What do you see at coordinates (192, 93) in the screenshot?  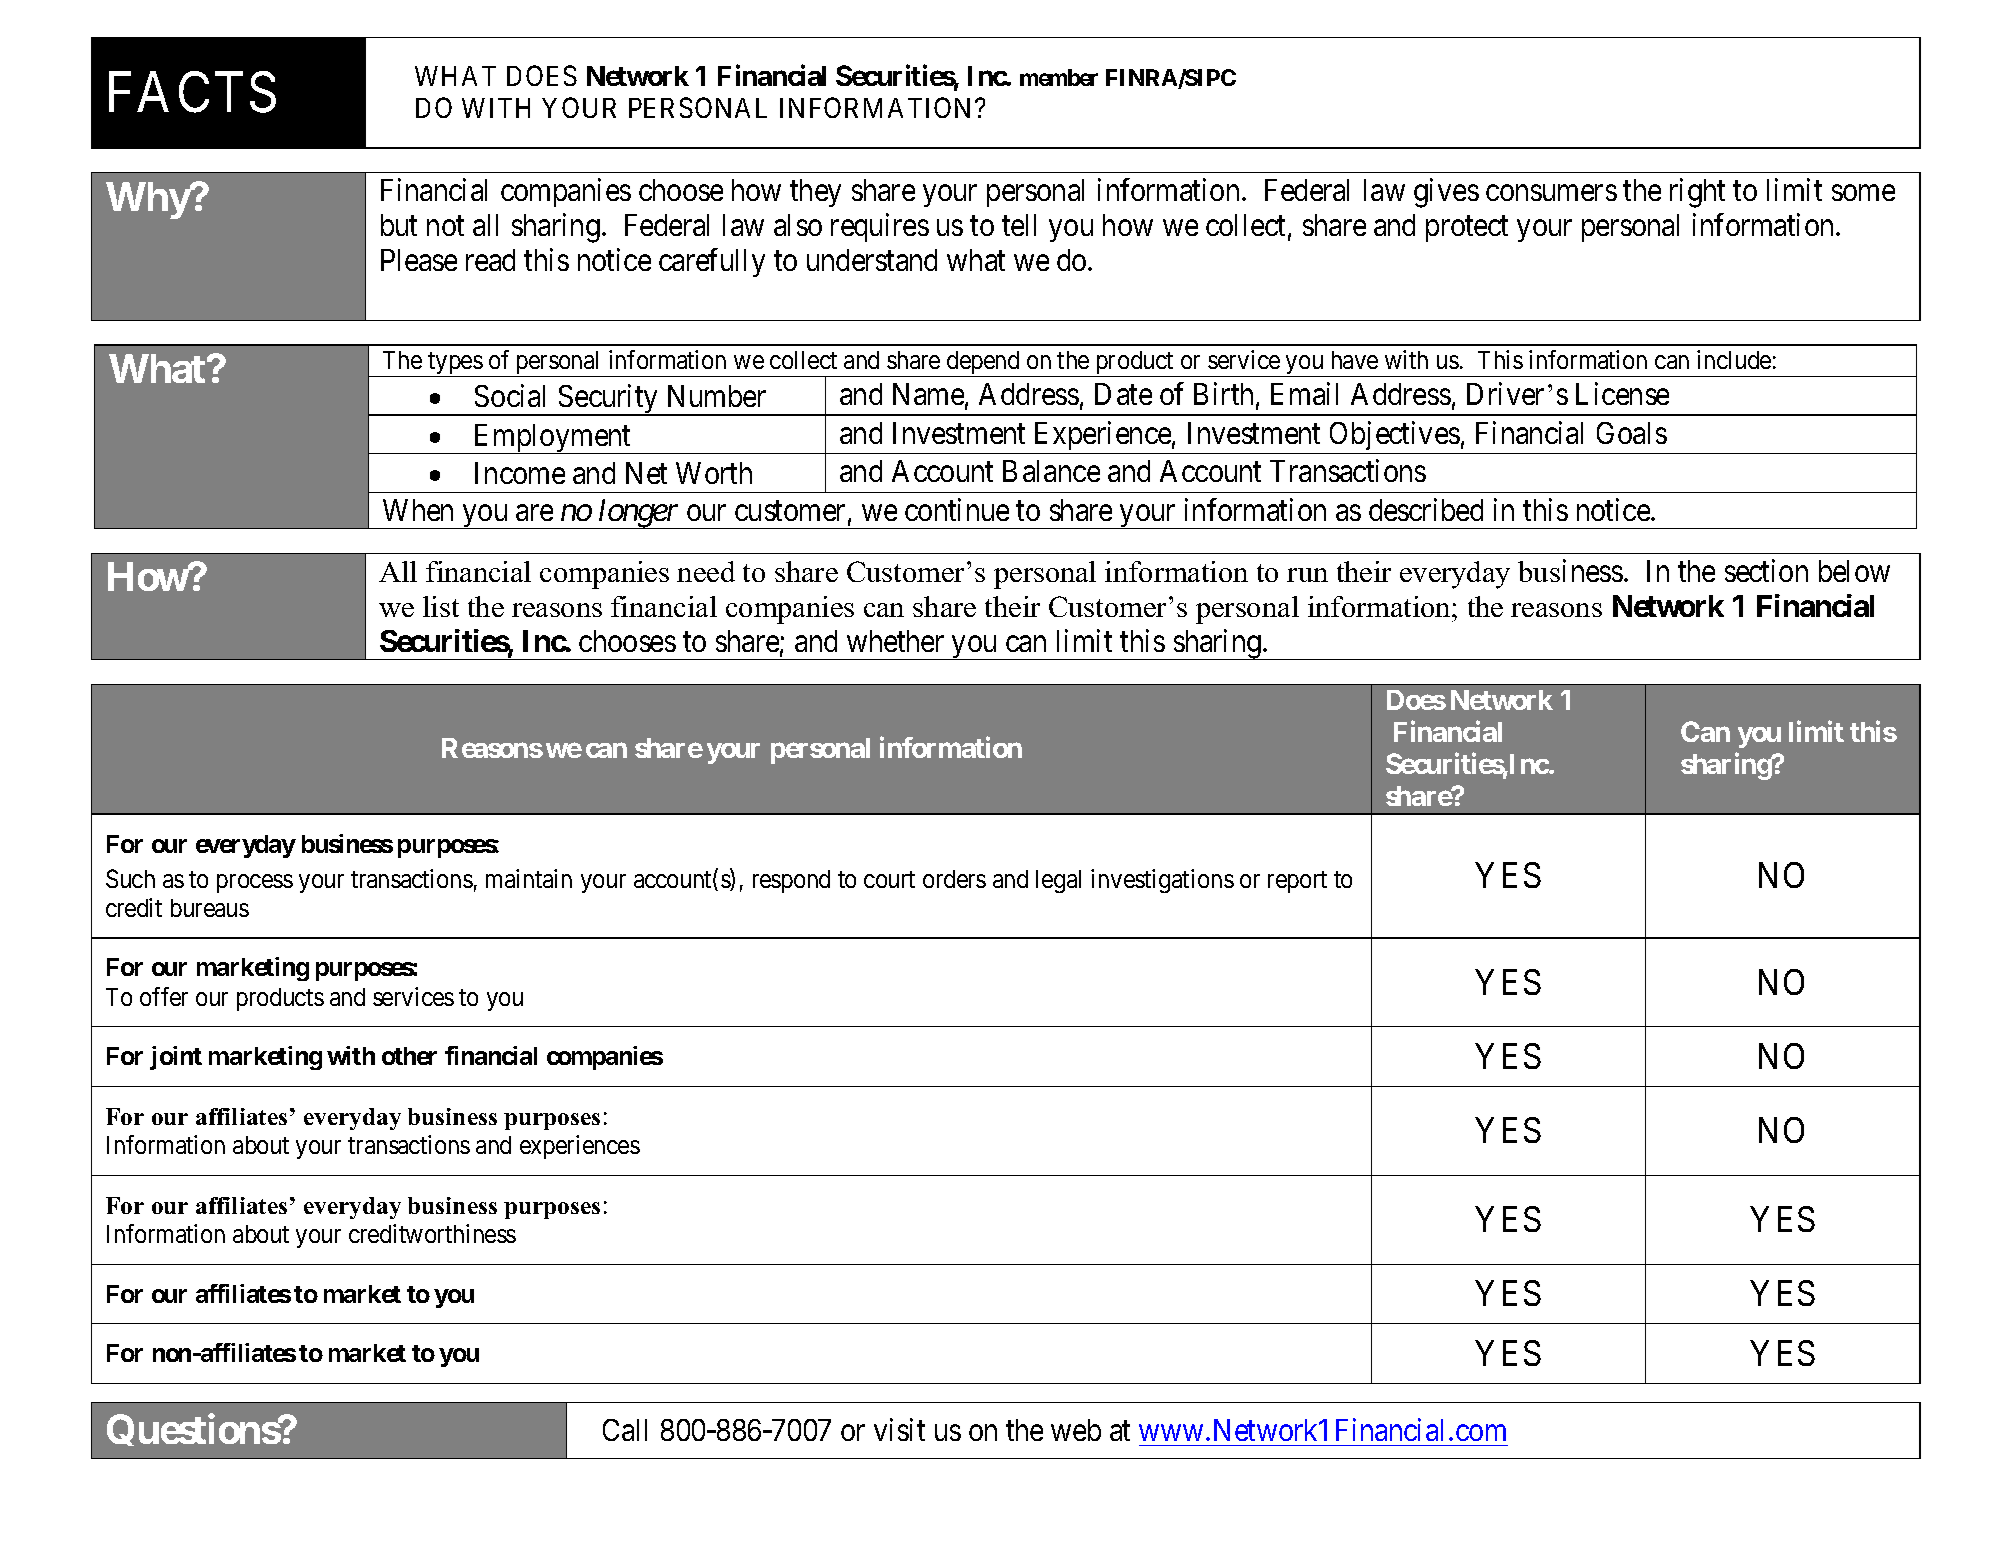 I see `FACTS` at bounding box center [192, 93].
